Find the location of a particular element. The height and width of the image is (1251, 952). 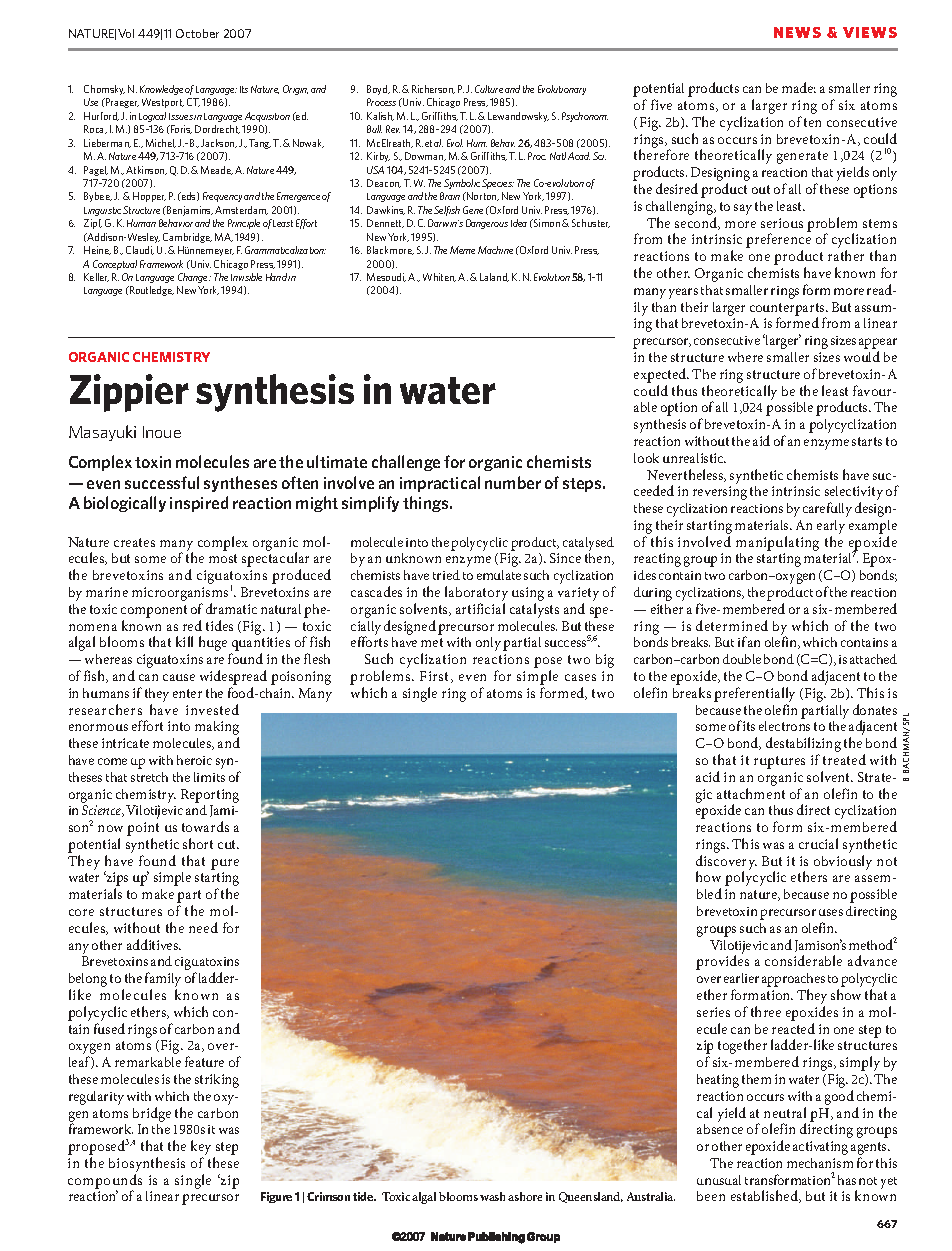

component is located at coordinates (154, 611).
